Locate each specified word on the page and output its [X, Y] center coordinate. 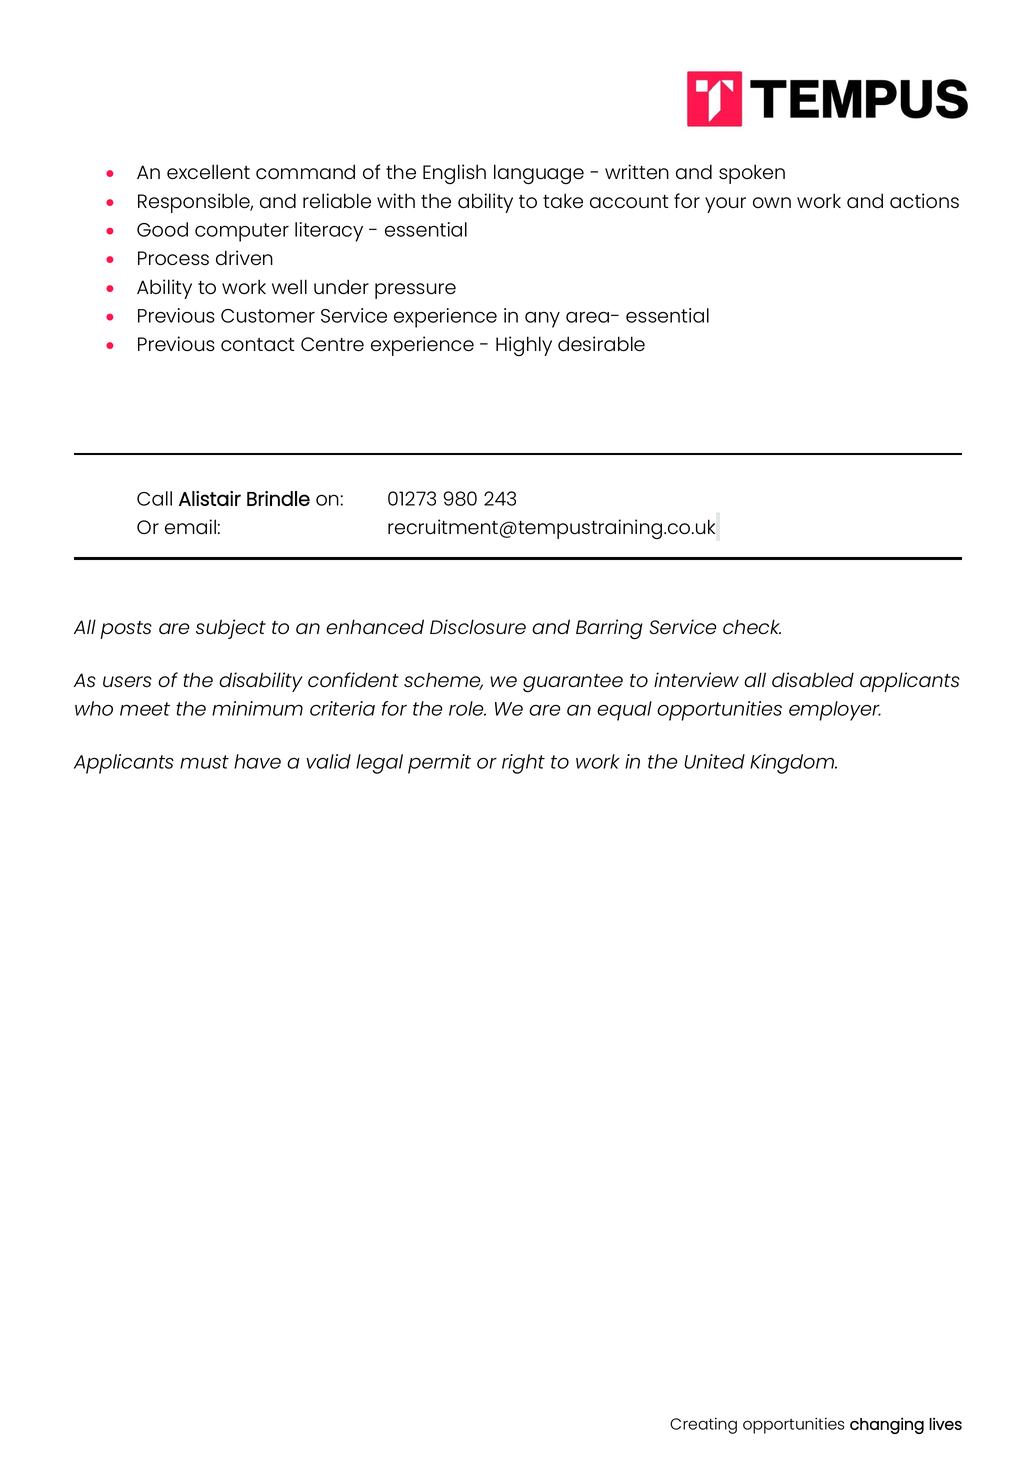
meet [145, 709]
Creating [703, 1425]
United [714, 761]
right [523, 764]
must [204, 762]
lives [945, 1423]
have [257, 761]
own [772, 202]
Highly [524, 346]
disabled [813, 680]
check [752, 627]
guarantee [573, 683]
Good [162, 229]
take [563, 200]
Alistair [210, 498]
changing [887, 1425]
